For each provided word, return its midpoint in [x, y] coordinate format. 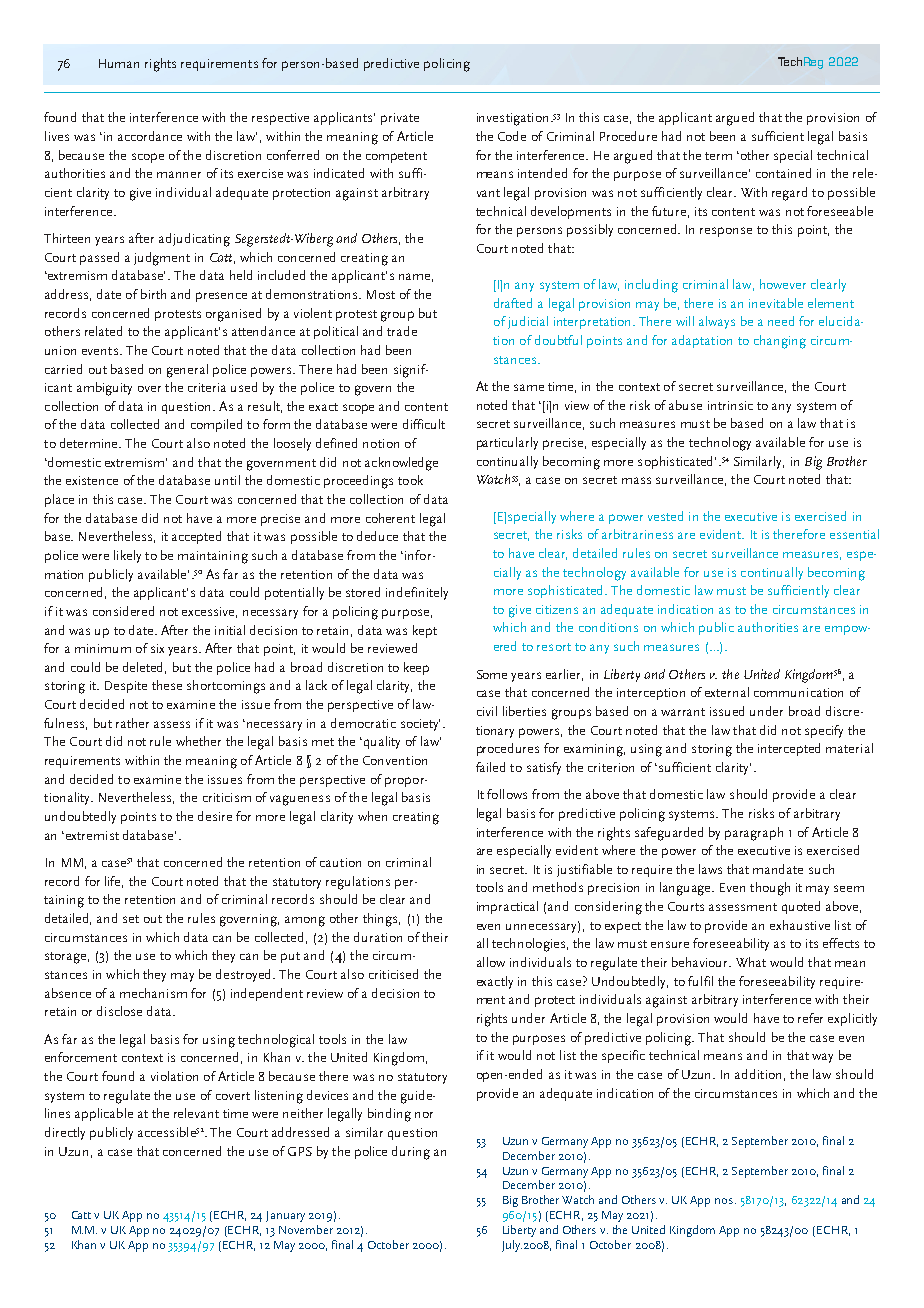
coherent [390, 518]
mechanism [153, 993]
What [751, 962]
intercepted [789, 749]
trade [402, 331]
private [400, 119]
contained [783, 173]
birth [153, 294]
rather [132, 723]
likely [127, 556]
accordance [150, 136]
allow [491, 962]
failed [490, 767]
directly [65, 1133]
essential [854, 534]
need [781, 321]
